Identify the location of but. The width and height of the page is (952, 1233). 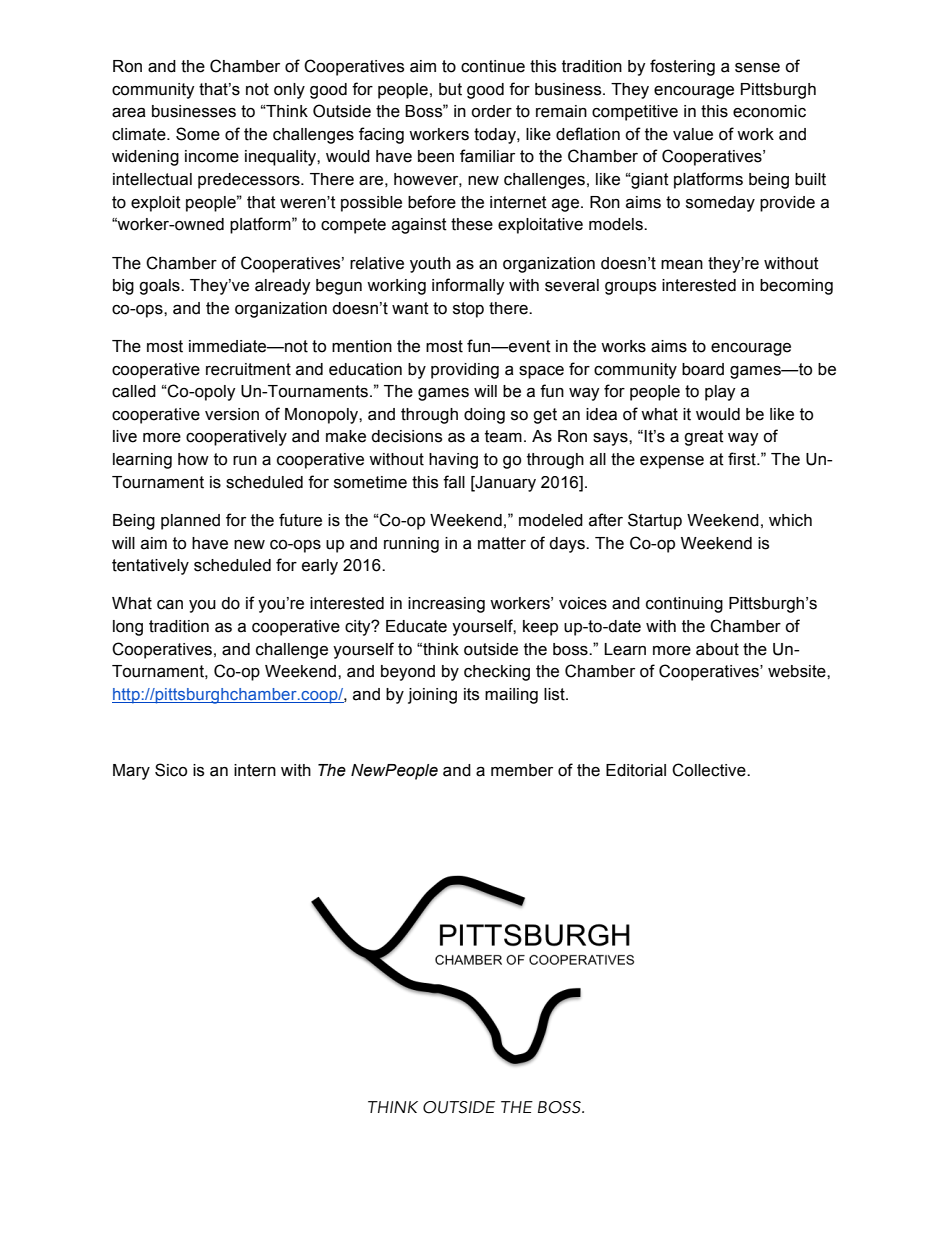
(450, 89).
